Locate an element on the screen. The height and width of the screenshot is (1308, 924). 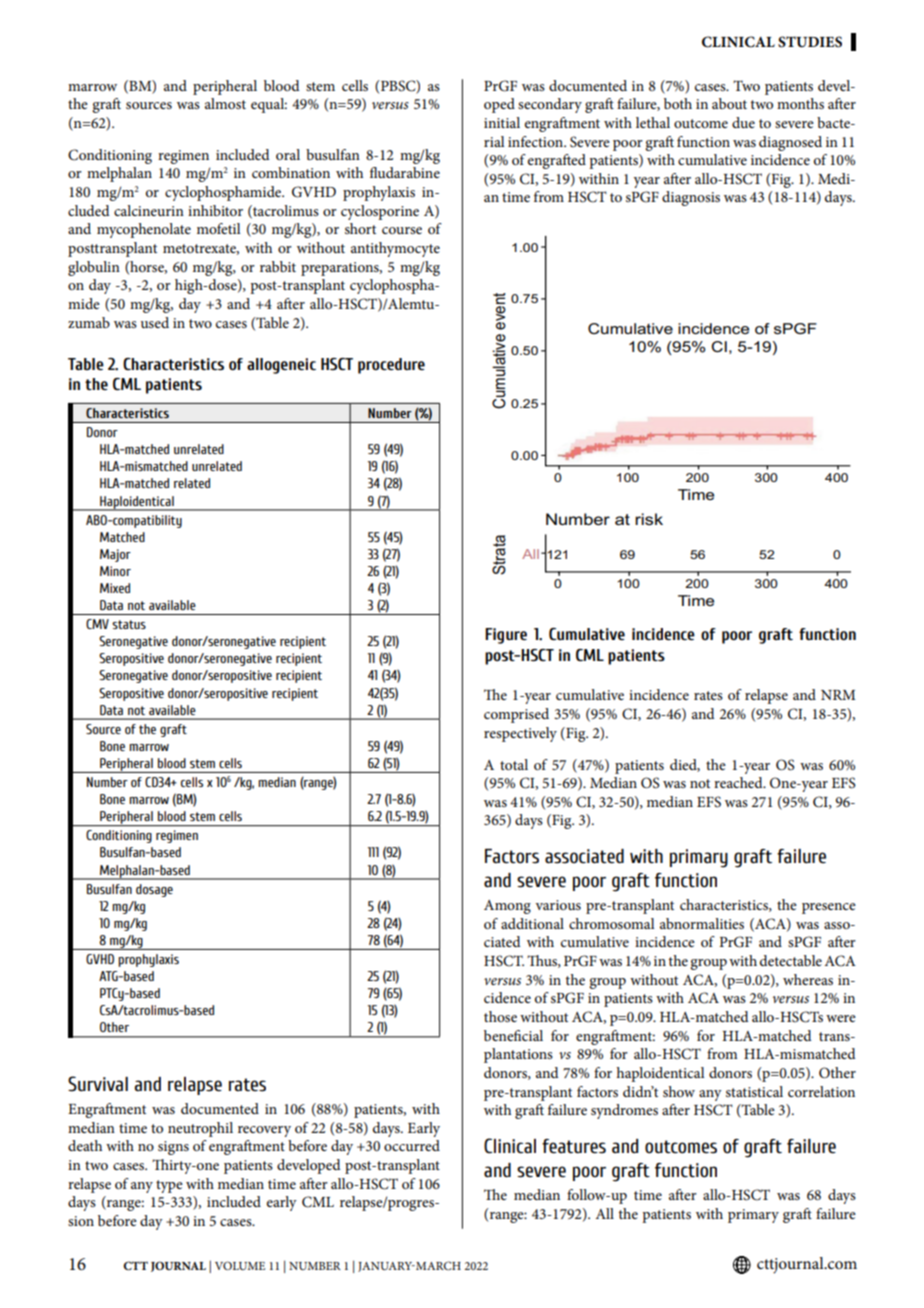
initial is located at coordinates (502, 122).
